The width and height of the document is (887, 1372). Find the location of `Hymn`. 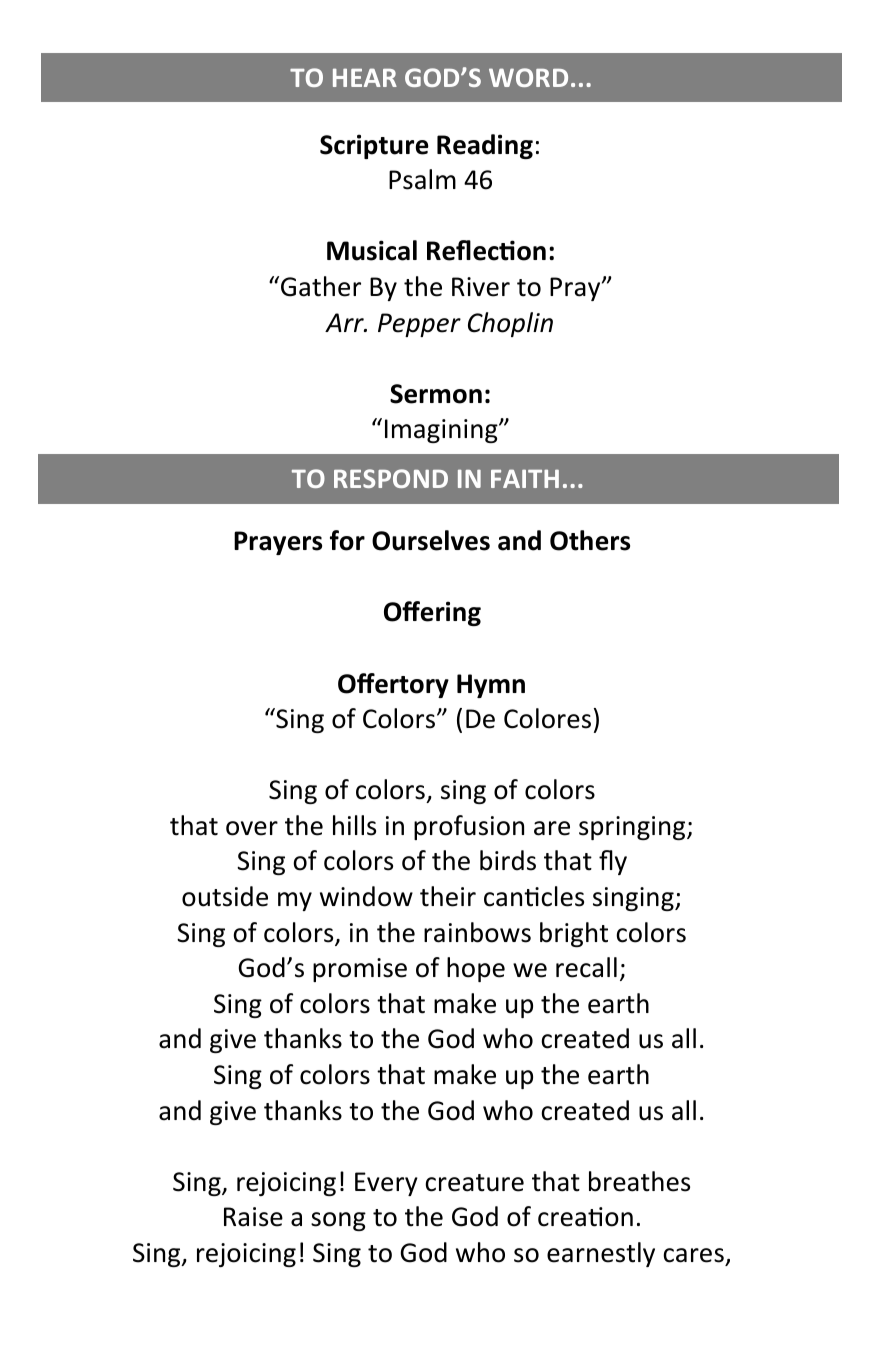

Hymn is located at coordinates (491, 686).
